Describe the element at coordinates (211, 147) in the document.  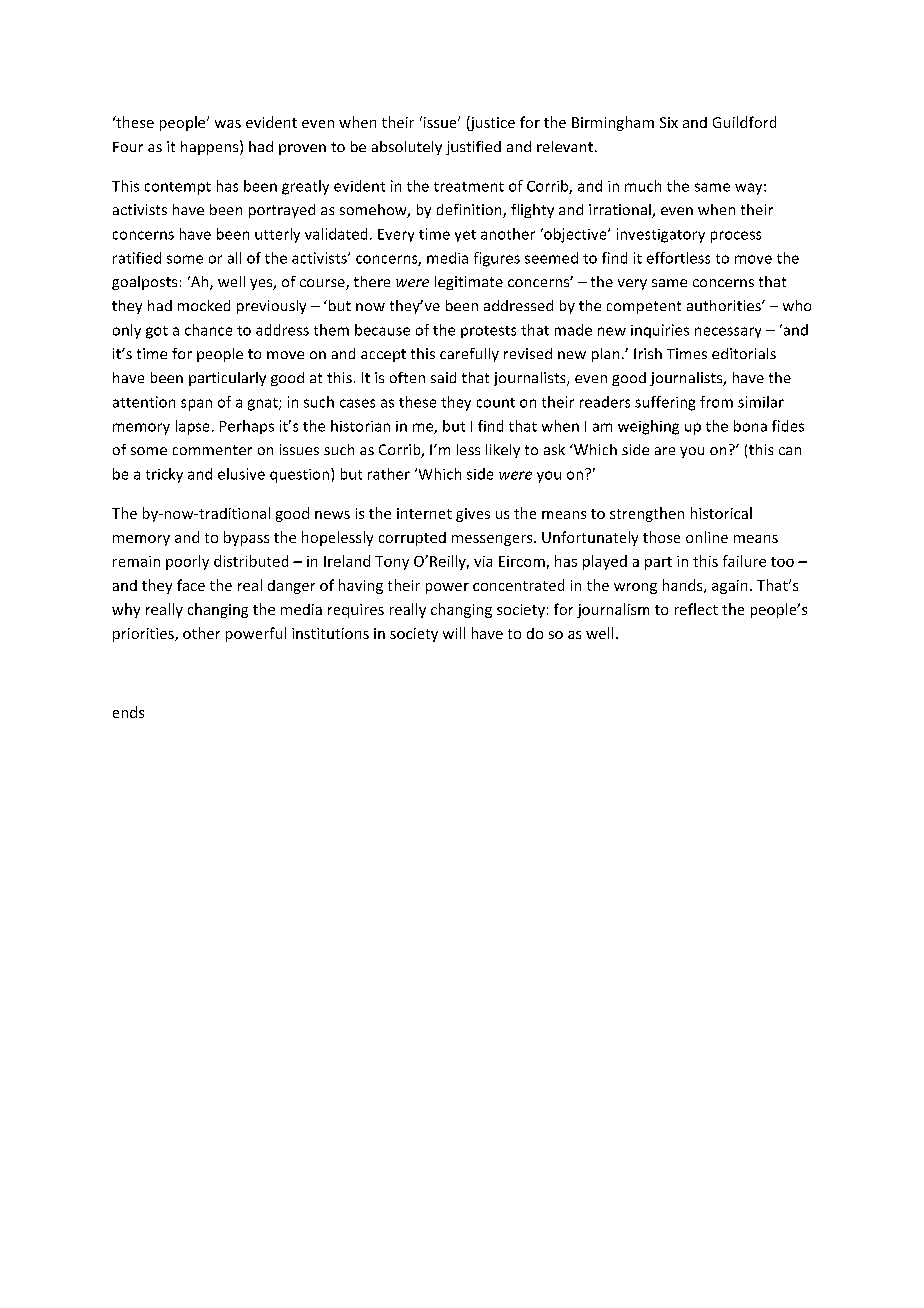
I see `happens` at that location.
